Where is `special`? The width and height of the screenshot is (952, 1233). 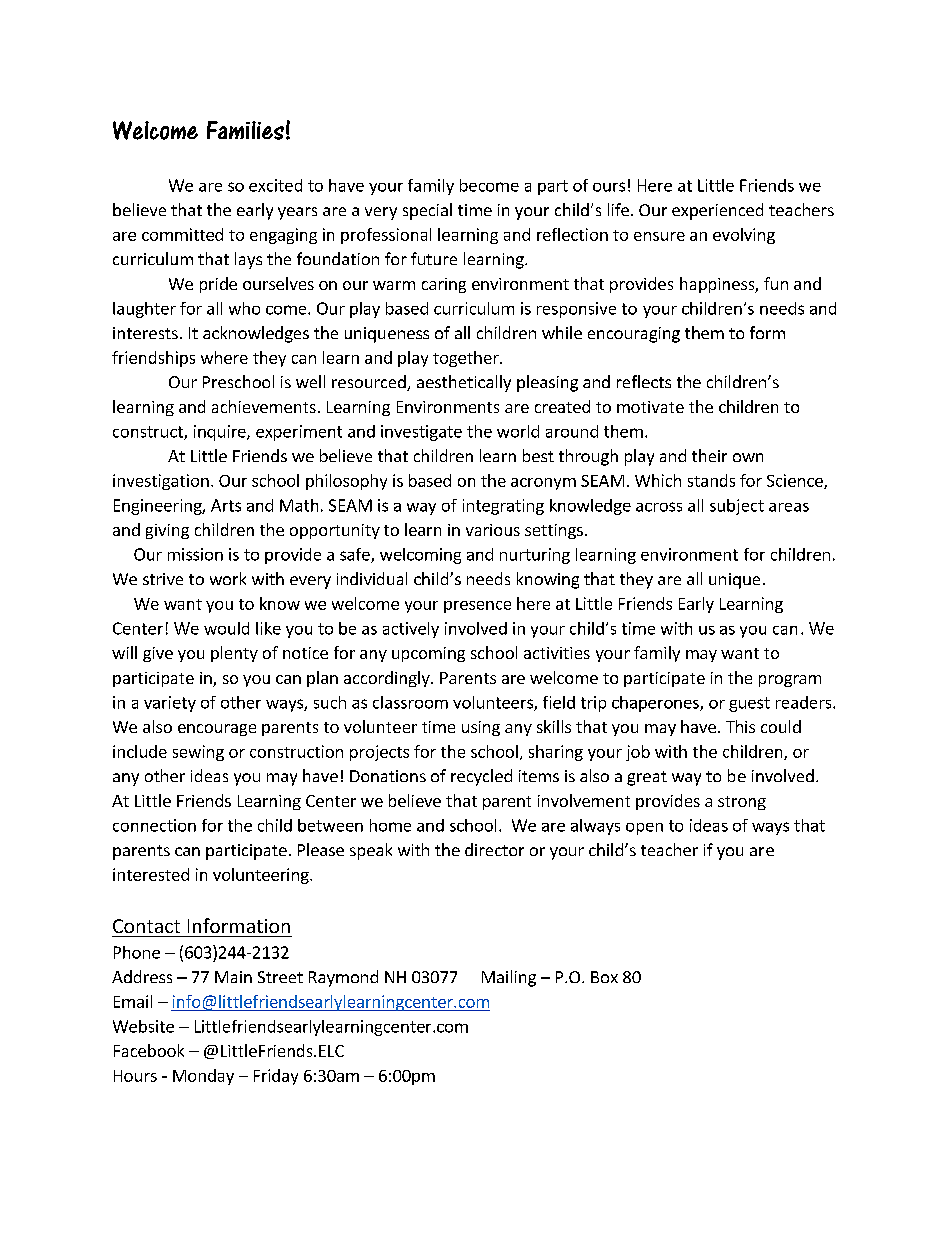
special is located at coordinates (427, 211).
